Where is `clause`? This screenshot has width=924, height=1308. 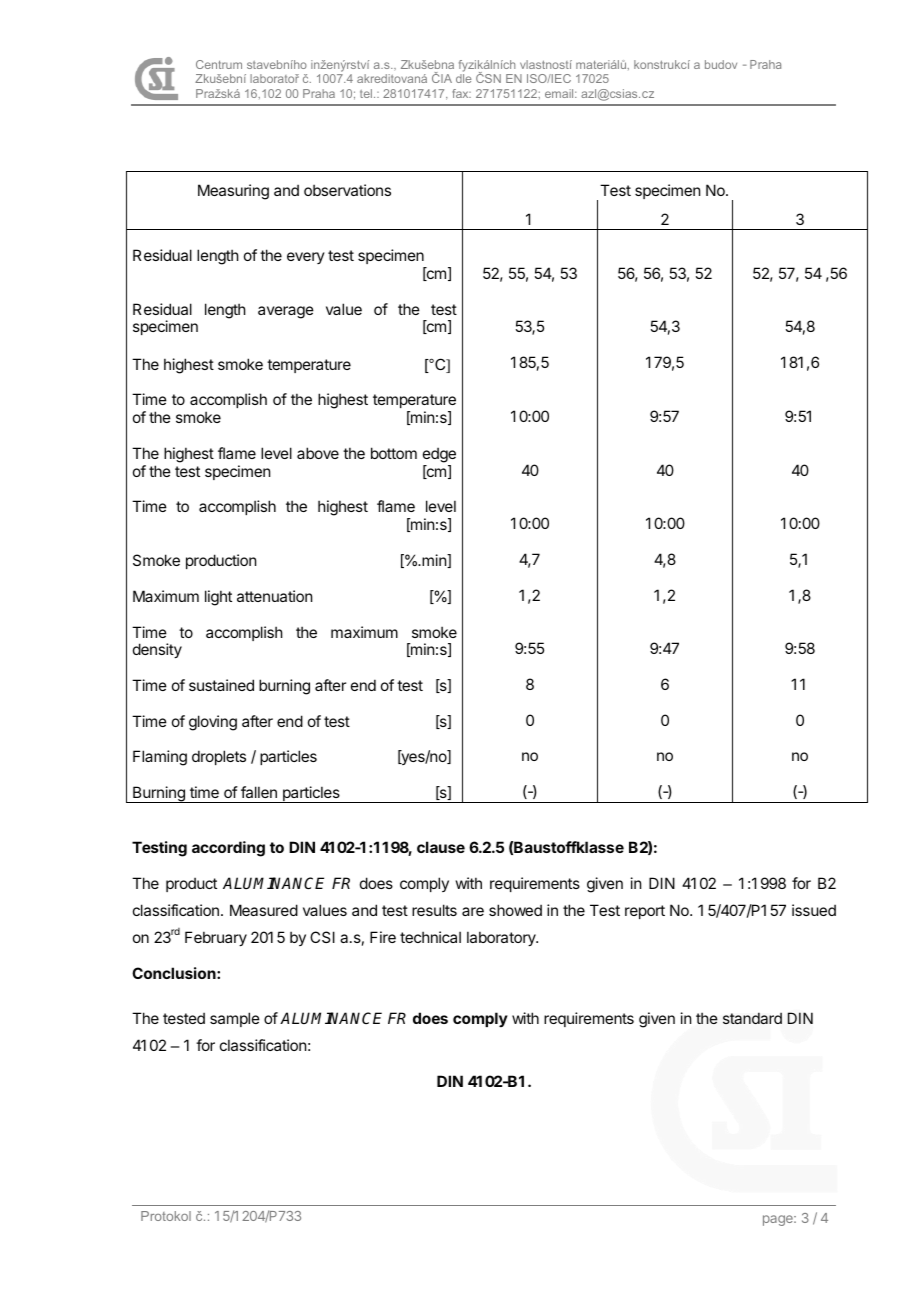 clause is located at coordinates (441, 847).
